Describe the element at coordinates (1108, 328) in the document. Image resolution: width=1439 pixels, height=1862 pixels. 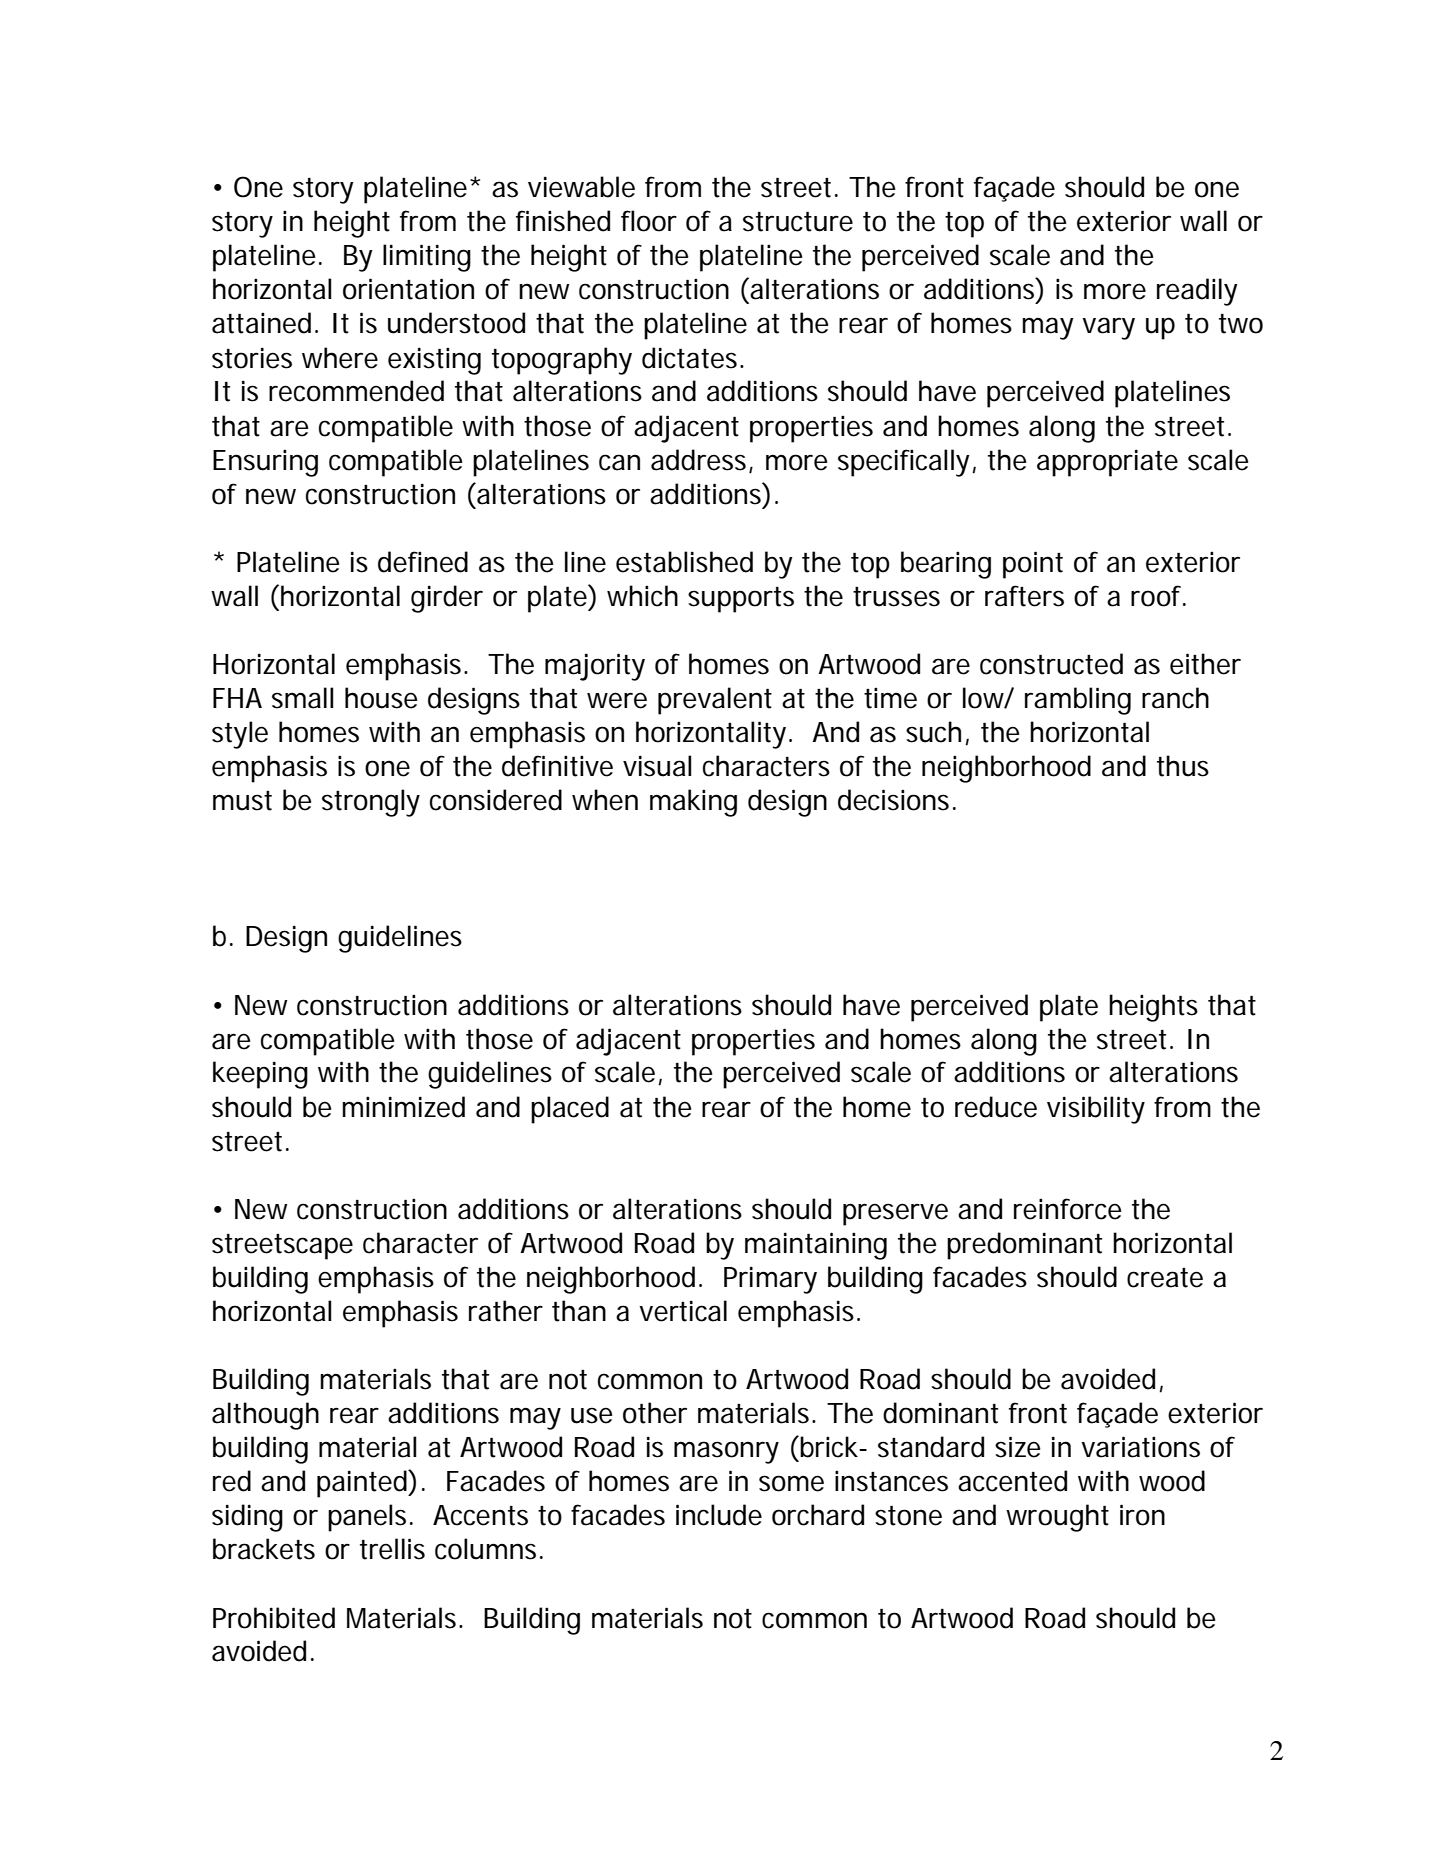
I see `vary` at that location.
